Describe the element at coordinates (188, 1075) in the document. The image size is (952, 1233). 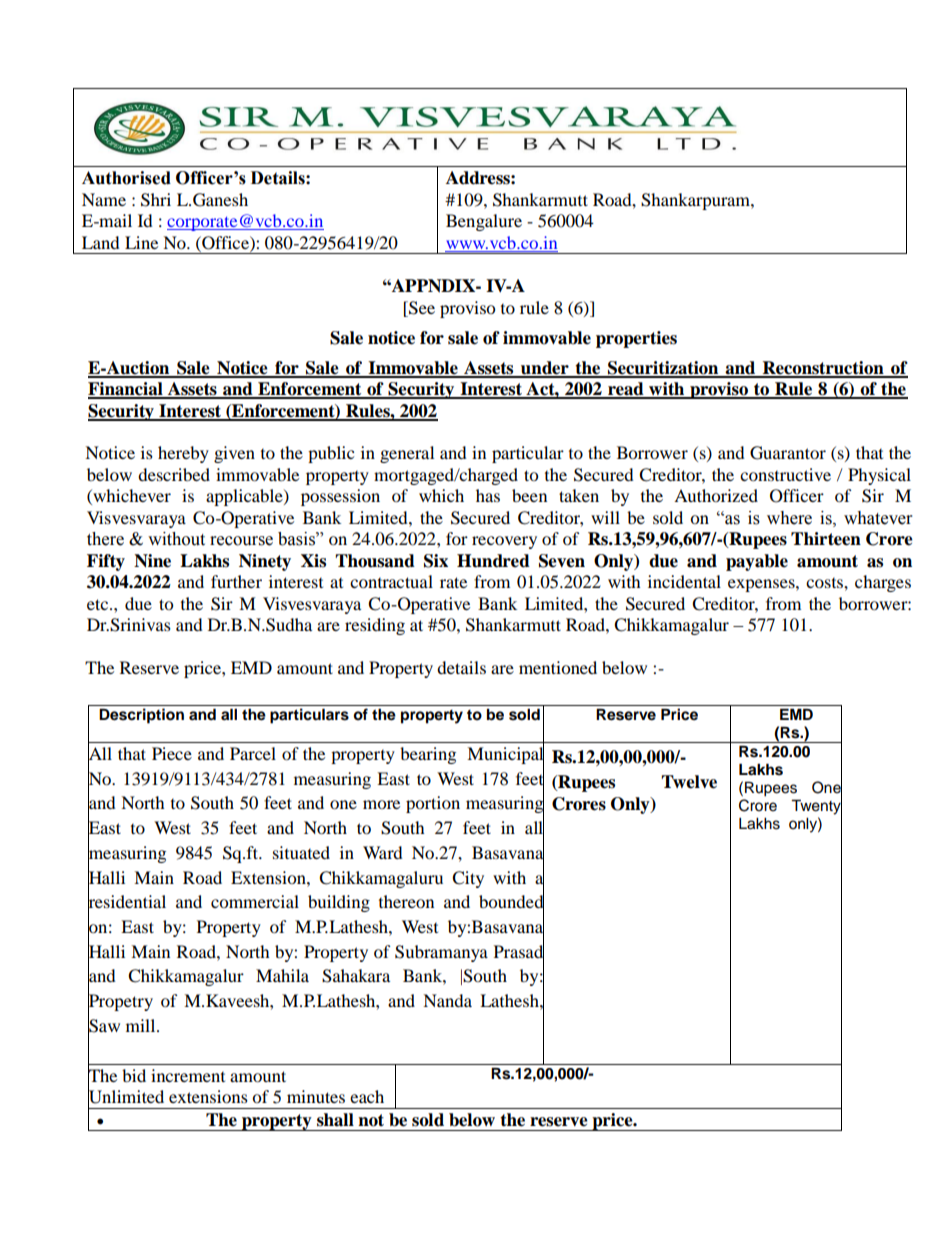
I see `increment` at that location.
